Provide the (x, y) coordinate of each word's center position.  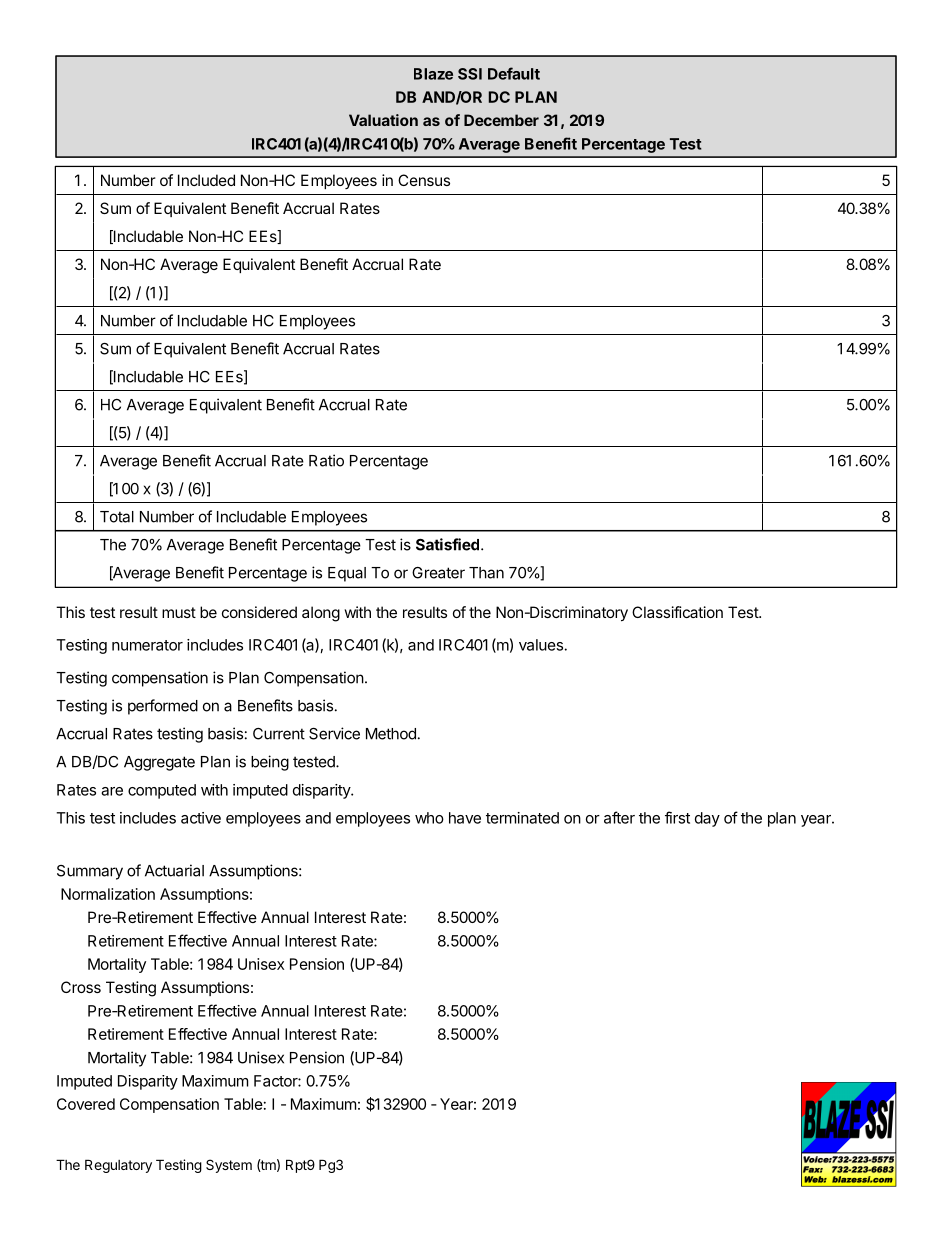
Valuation (383, 120)
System (229, 1166)
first (677, 817)
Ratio (326, 460)
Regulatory (118, 1166)
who (429, 818)
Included (206, 180)
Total (117, 517)
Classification (677, 612)
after (619, 817)
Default (514, 73)
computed (162, 791)
